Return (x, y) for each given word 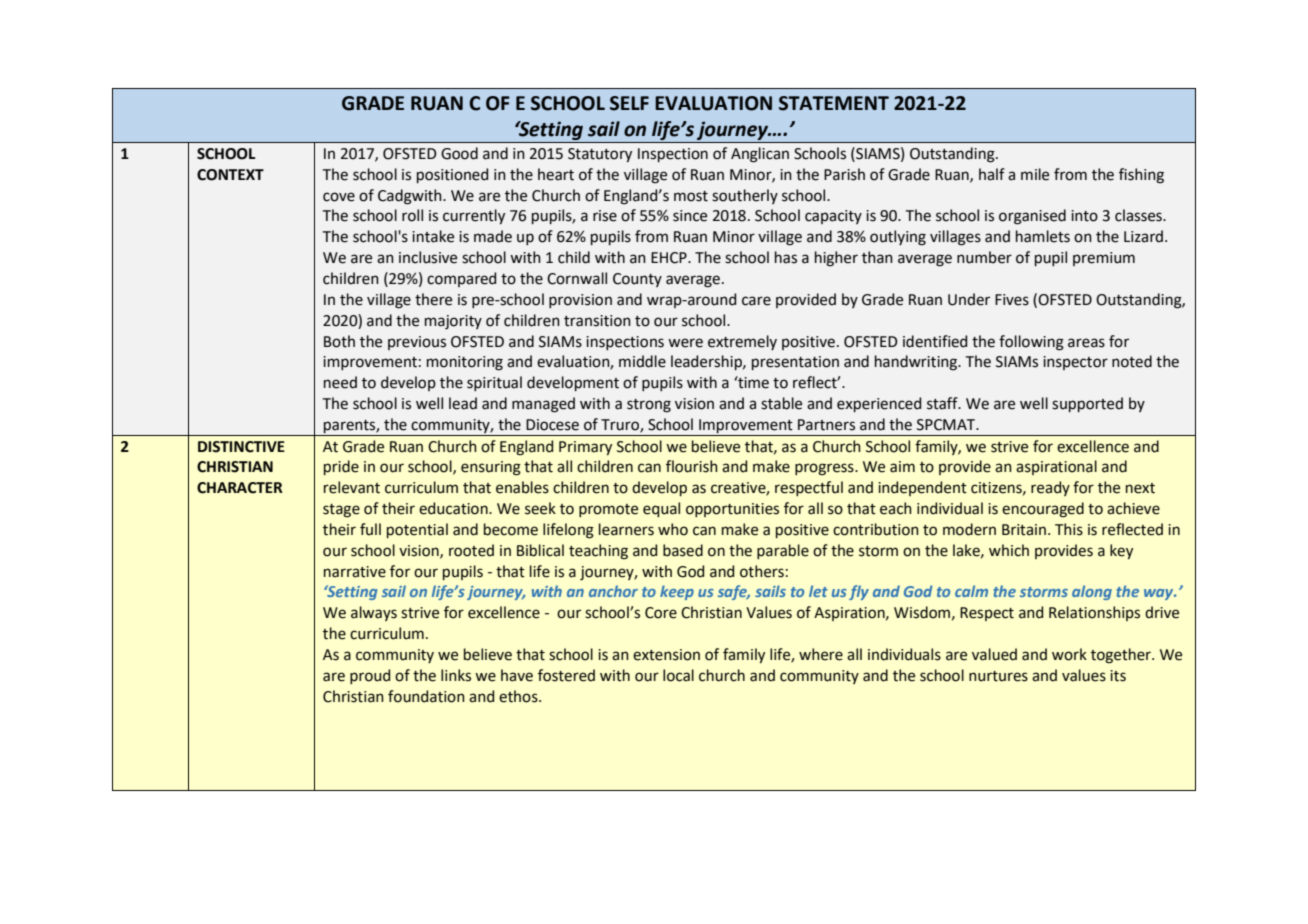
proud (370, 676)
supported (1087, 404)
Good (459, 153)
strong (649, 406)
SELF (629, 103)
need (340, 382)
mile (1035, 174)
